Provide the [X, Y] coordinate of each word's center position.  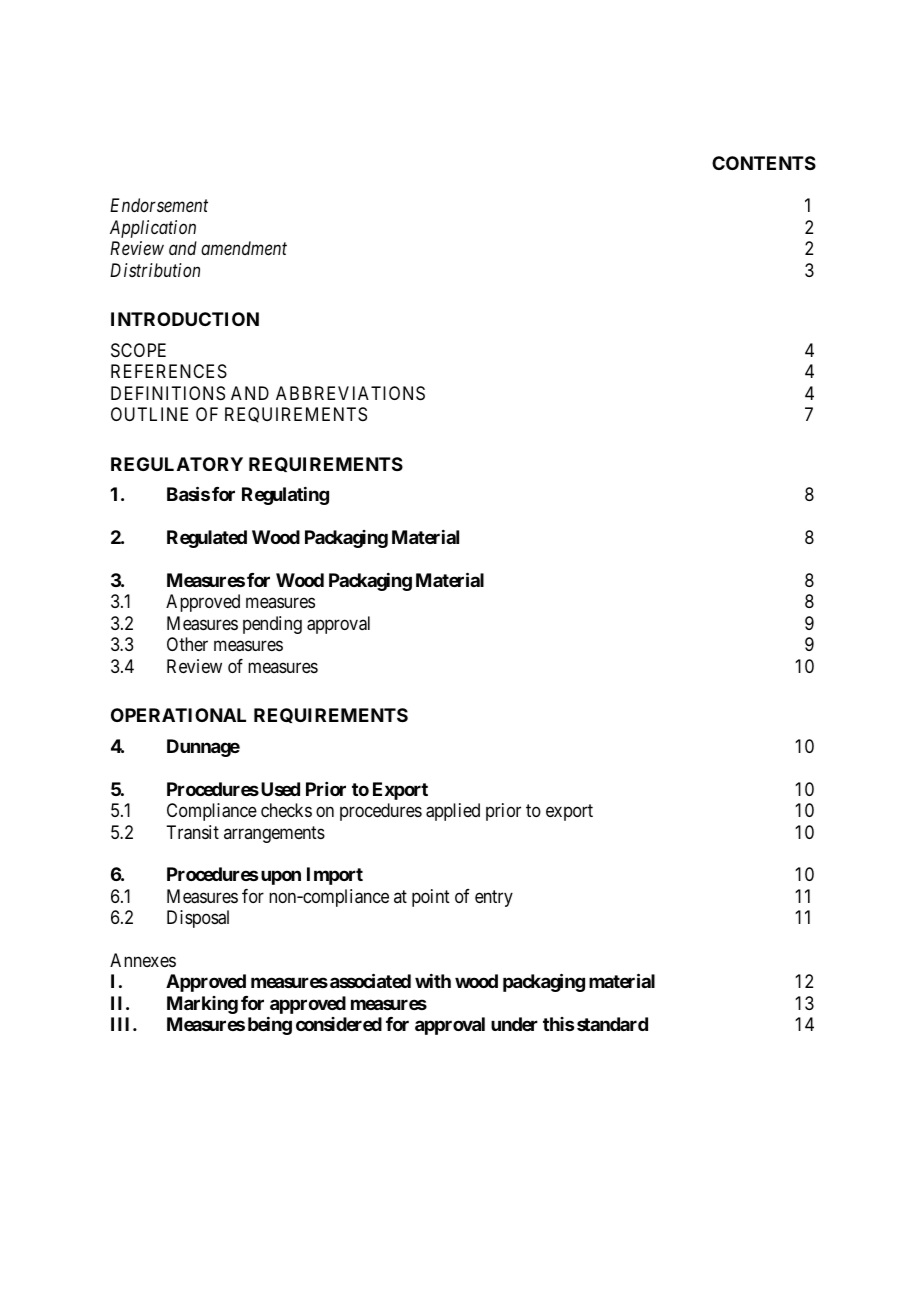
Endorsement [159, 205]
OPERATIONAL [178, 715]
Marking [202, 1005]
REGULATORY [177, 464]
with [433, 981]
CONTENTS [764, 163]
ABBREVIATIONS [350, 393]
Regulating [285, 496]
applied [453, 812]
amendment [244, 248]
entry [494, 898]
